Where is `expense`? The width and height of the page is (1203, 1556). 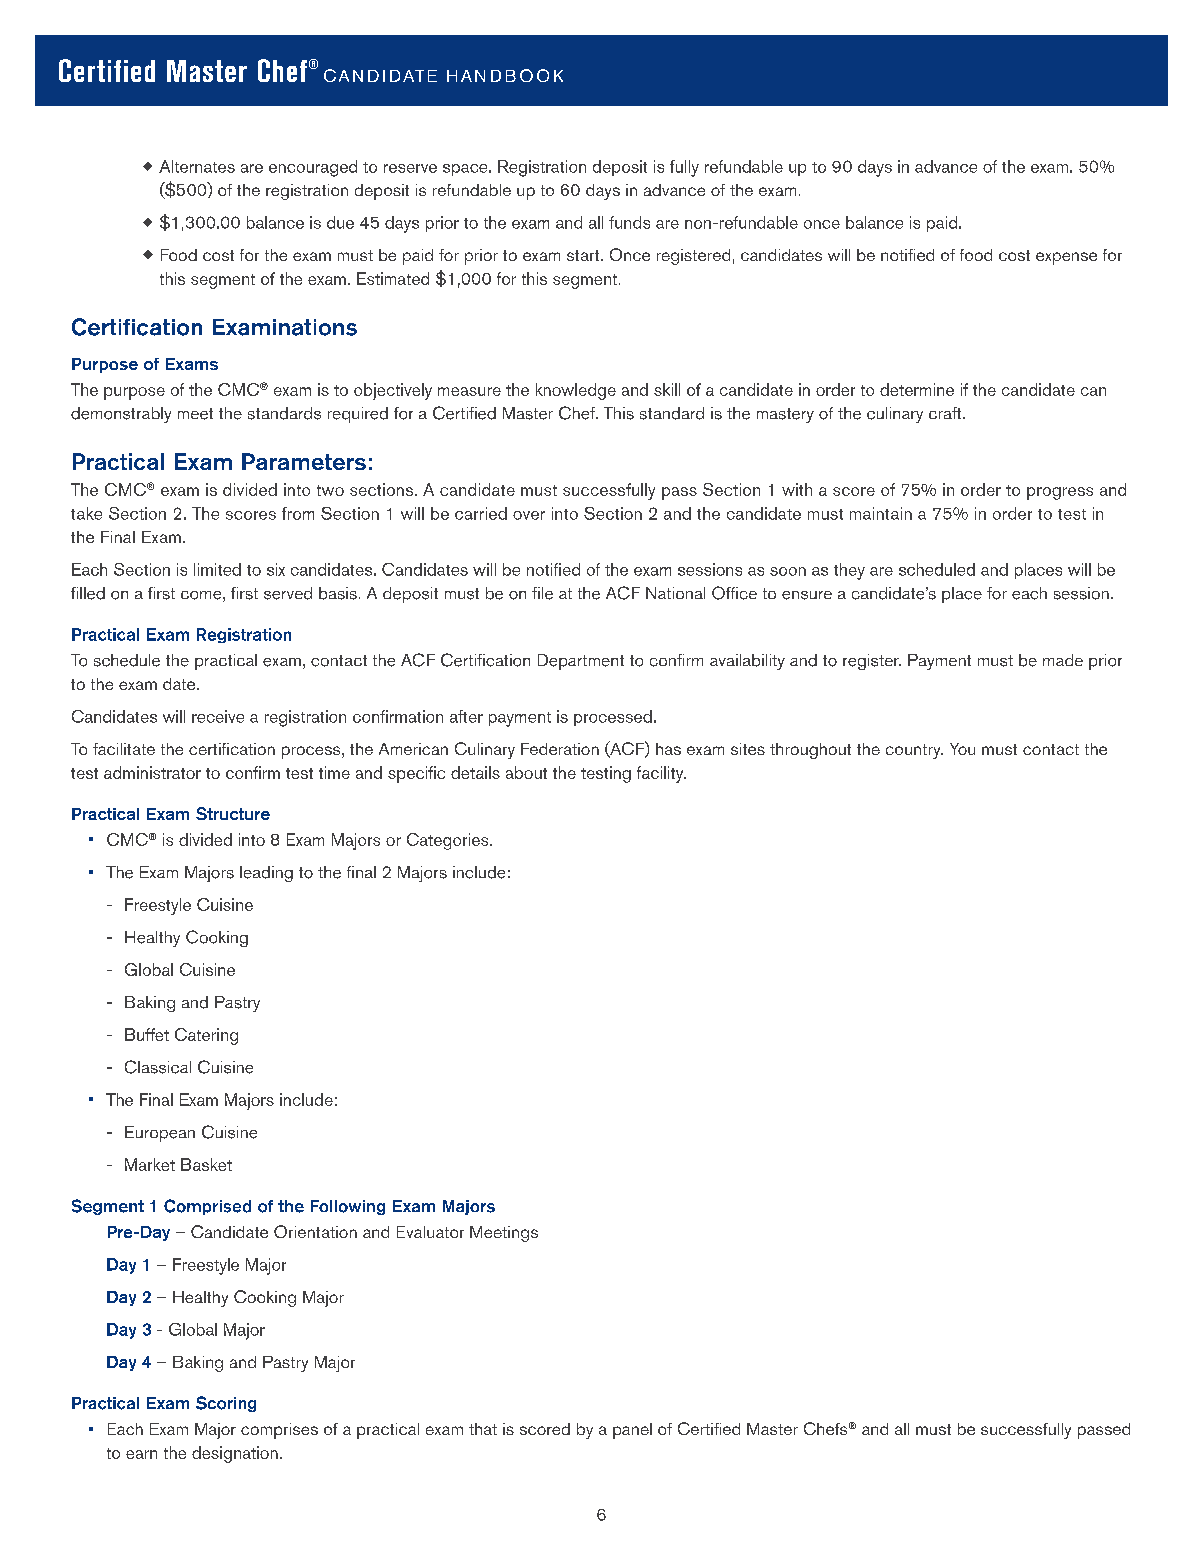
expense is located at coordinates (1066, 258).
